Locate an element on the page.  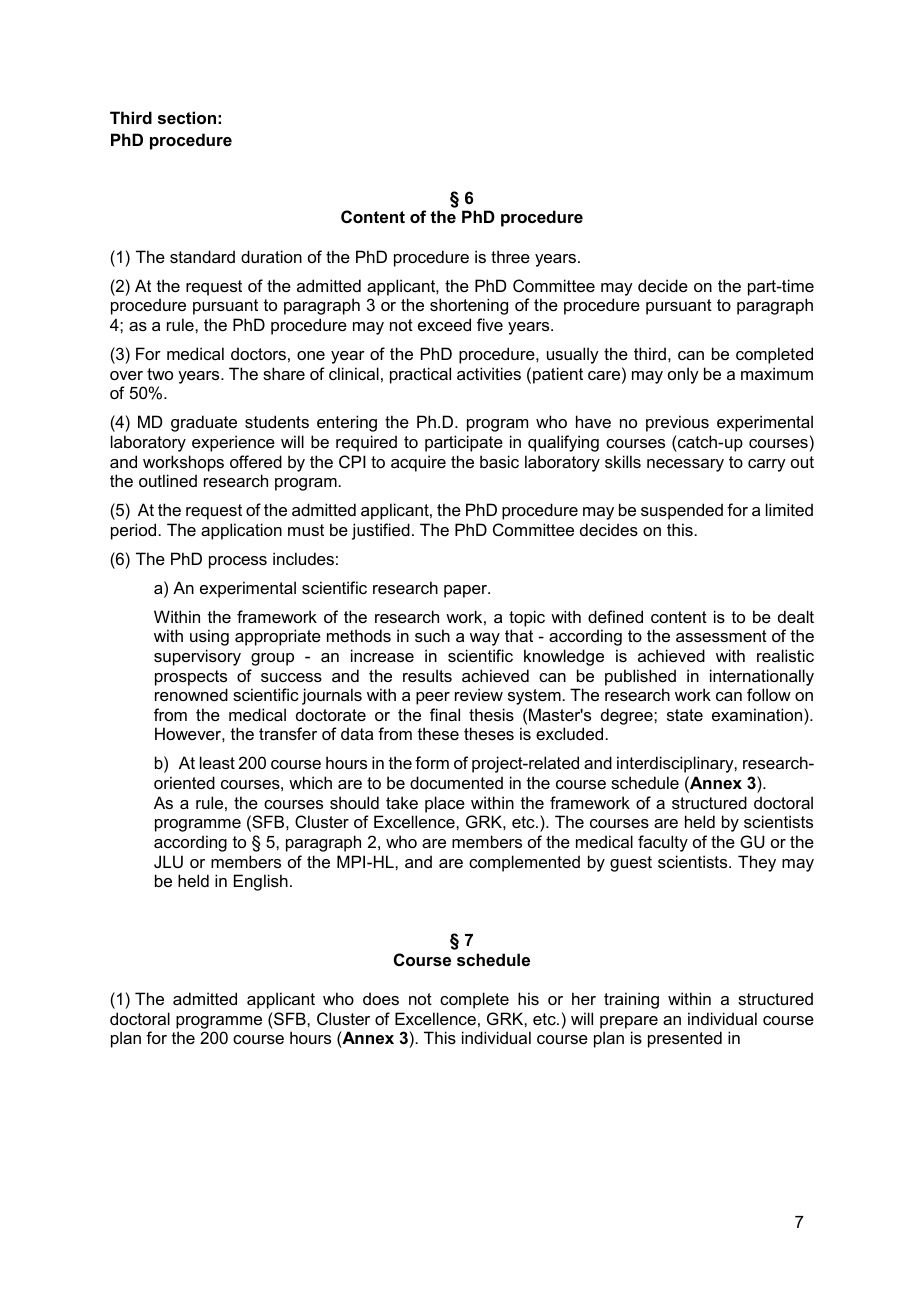
her is located at coordinates (584, 998).
